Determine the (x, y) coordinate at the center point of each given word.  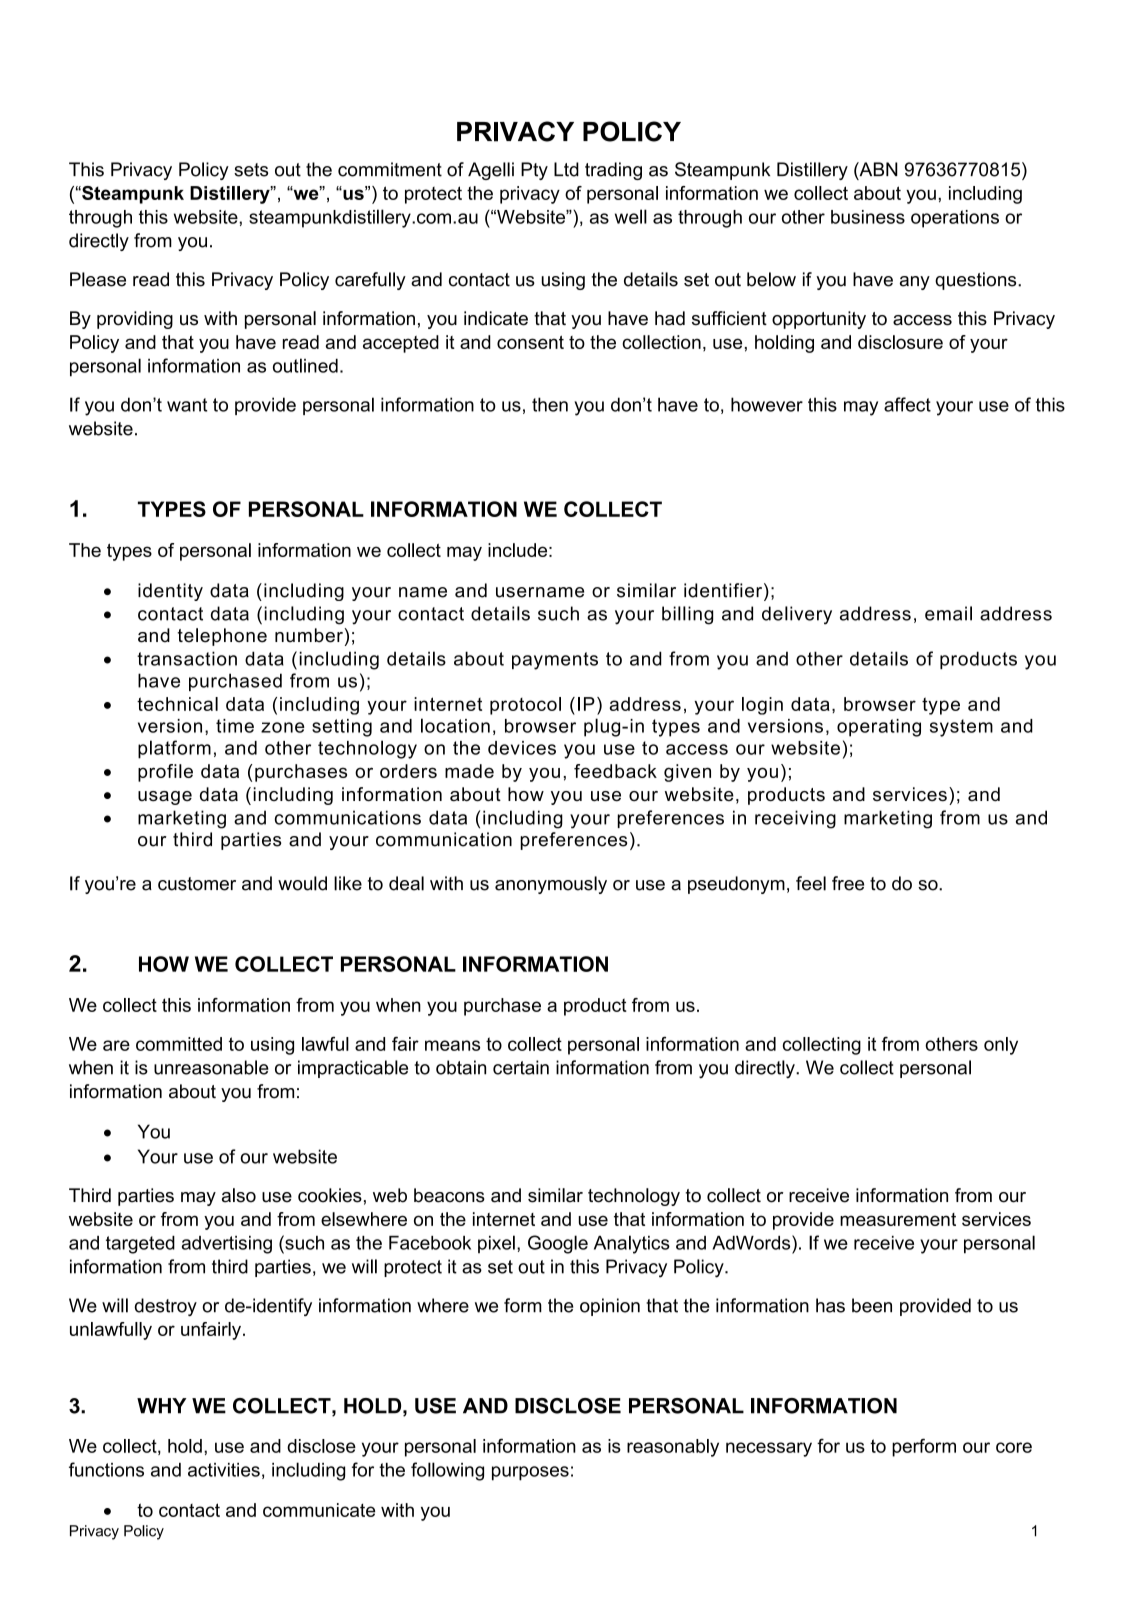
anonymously (551, 885)
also (239, 1195)
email (948, 613)
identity (170, 592)
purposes (530, 1473)
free (848, 883)
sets (251, 170)
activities (224, 1470)
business (868, 217)
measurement (898, 1219)
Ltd (566, 169)
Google (558, 1244)
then (550, 404)
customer (197, 884)
